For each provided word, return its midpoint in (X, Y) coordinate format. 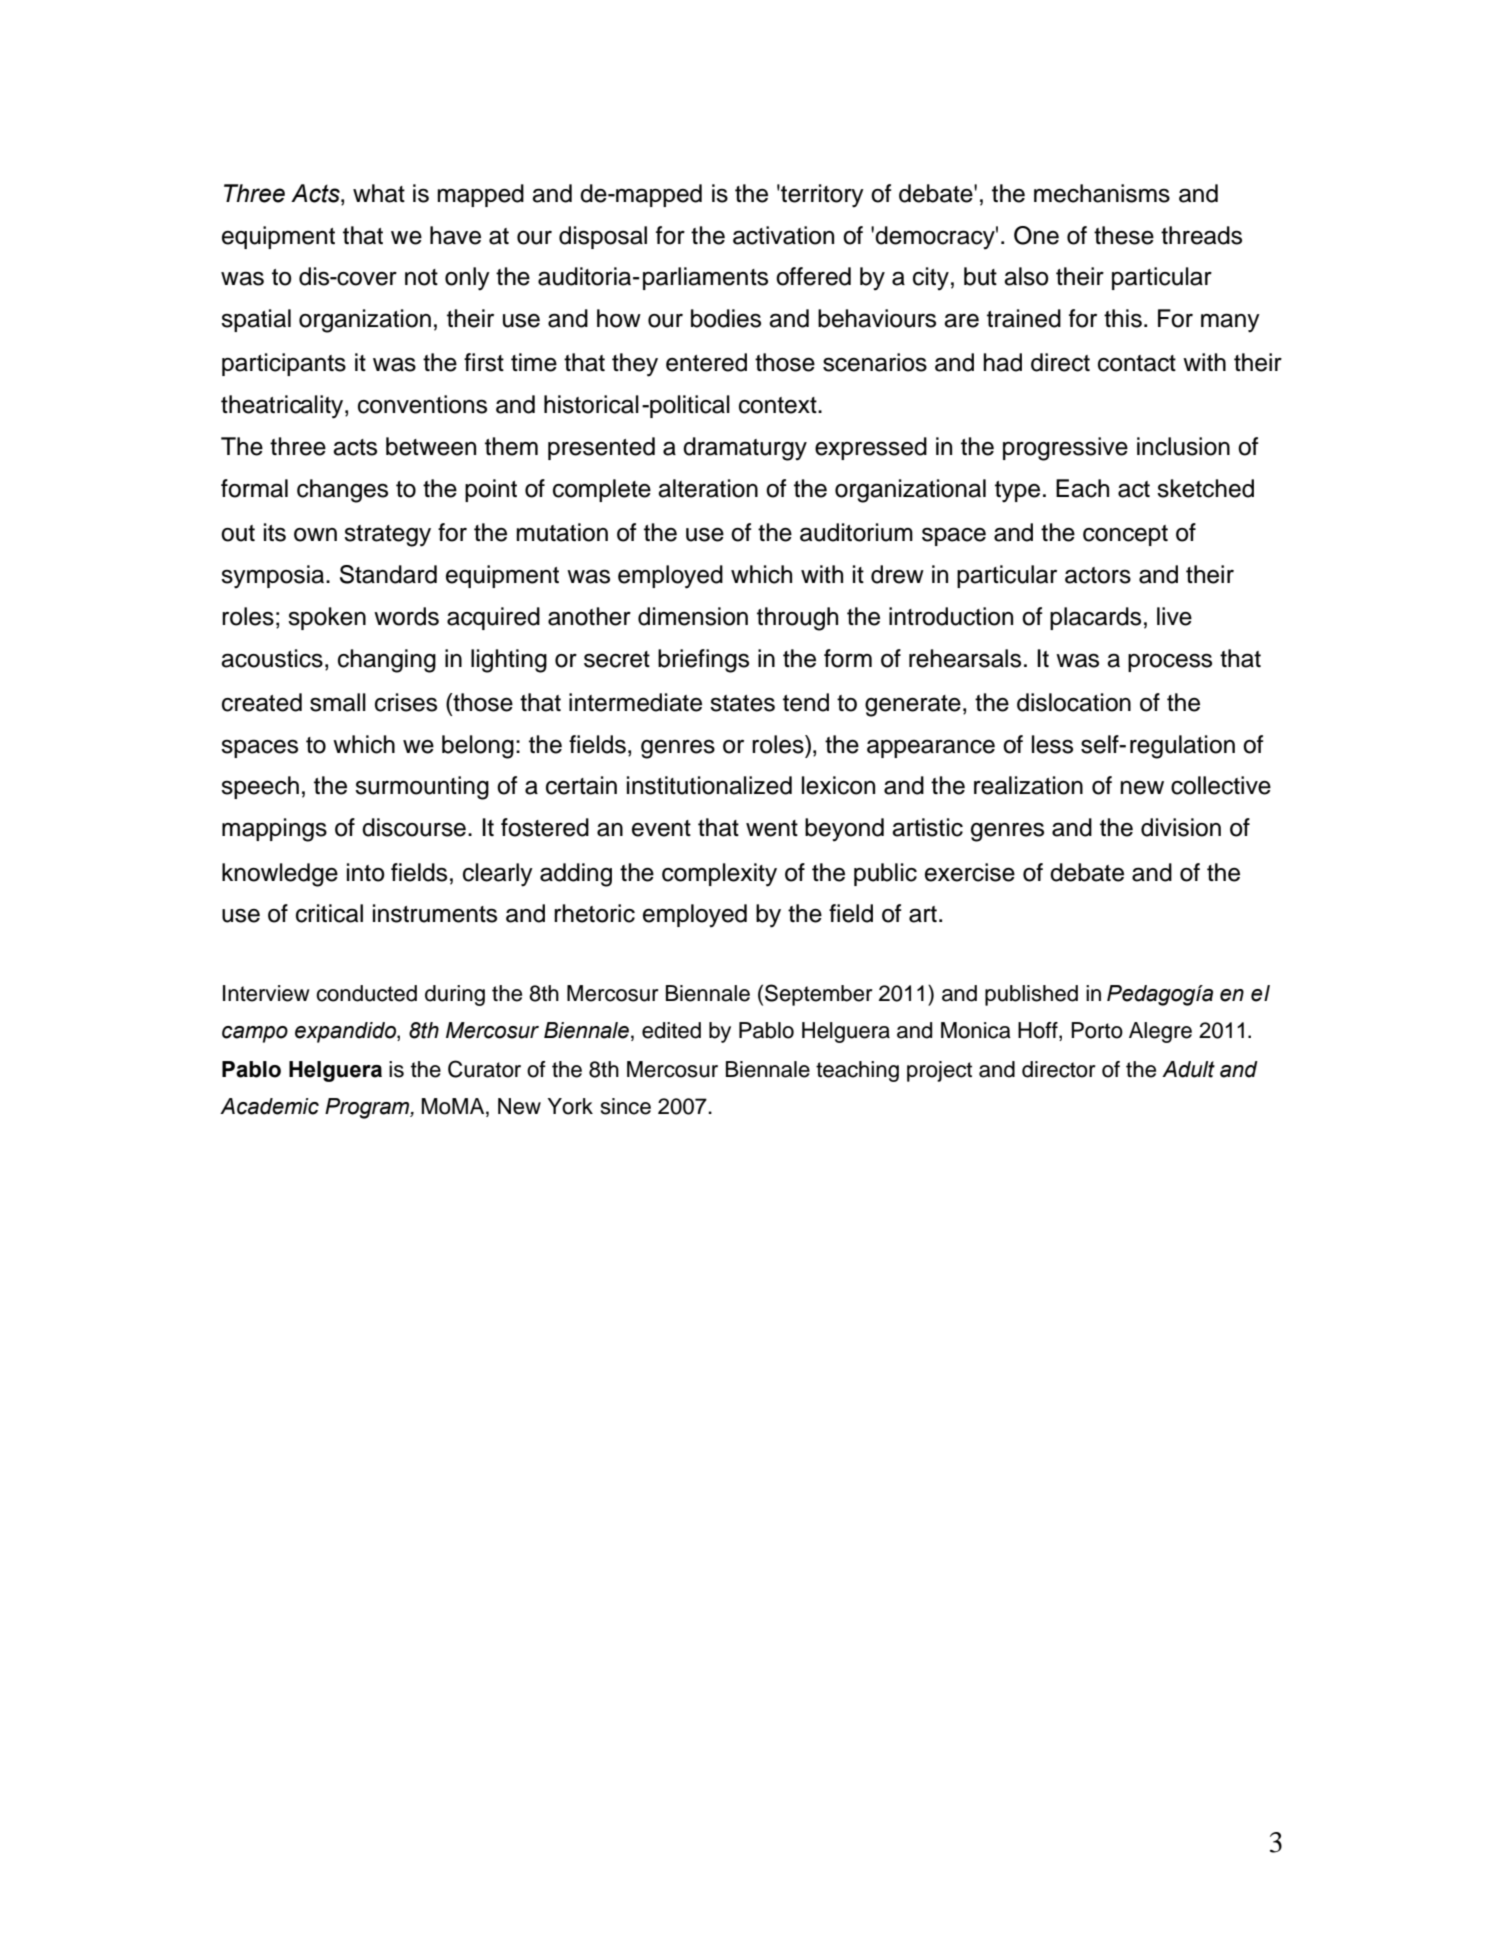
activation (783, 235)
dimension (693, 616)
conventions (422, 404)
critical (329, 913)
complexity (719, 875)
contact (1137, 363)
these (1124, 235)
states (742, 703)
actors (1098, 575)
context (779, 405)
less (1052, 744)
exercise (970, 872)
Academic (269, 1106)
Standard (388, 574)
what (379, 193)
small (338, 702)
